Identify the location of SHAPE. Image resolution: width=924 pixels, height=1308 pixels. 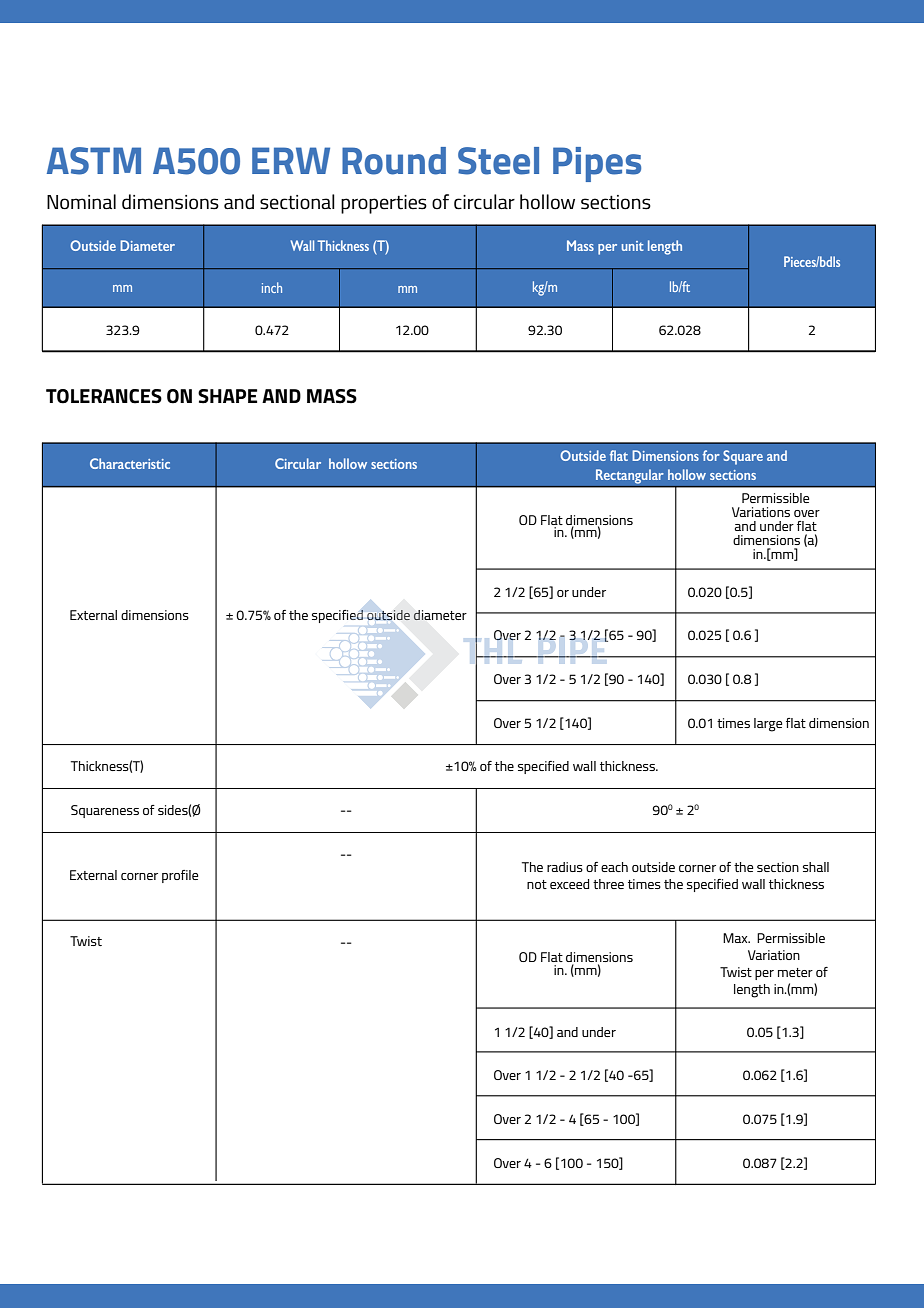
(227, 396).
